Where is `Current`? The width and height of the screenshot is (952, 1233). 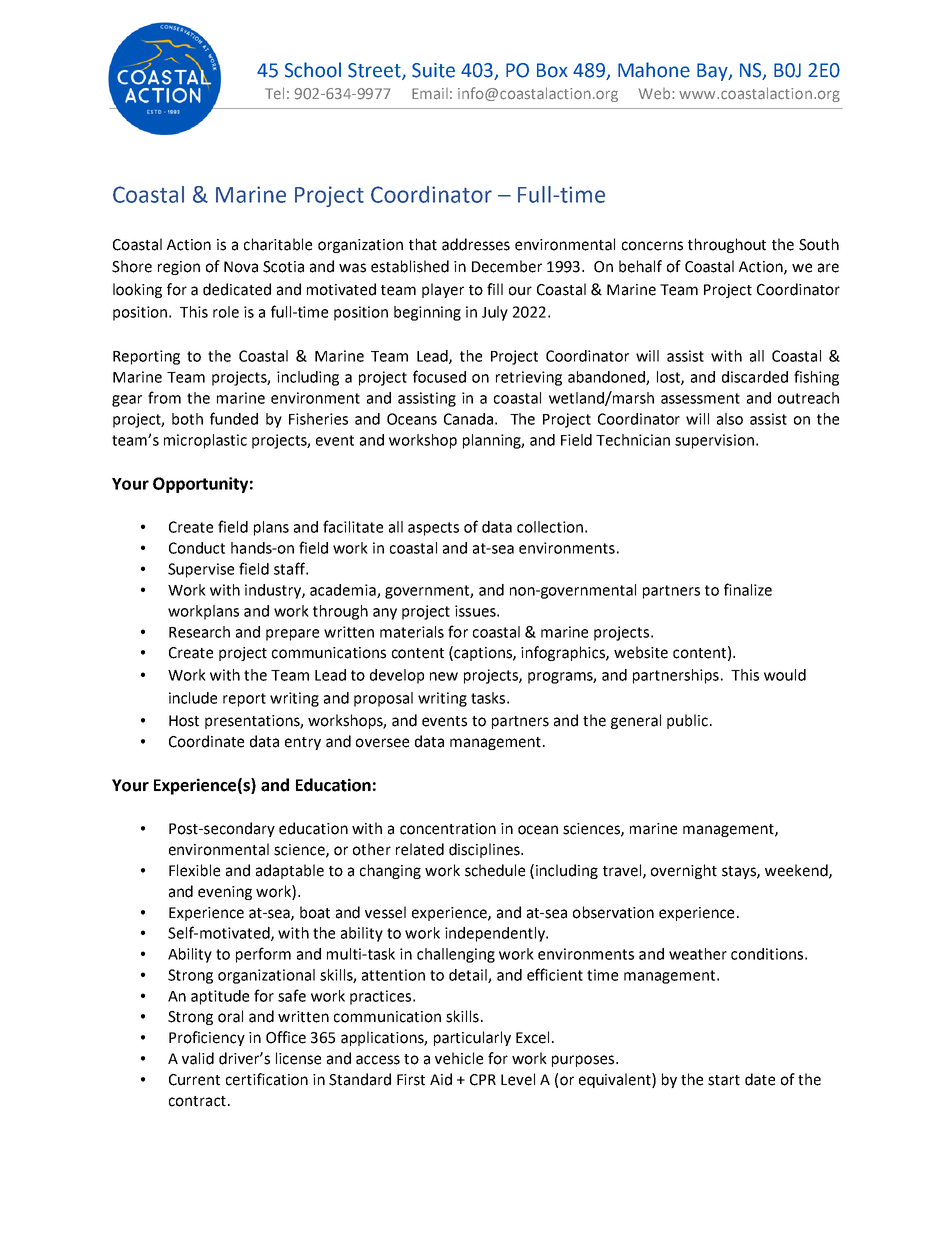 Current is located at coordinates (194, 1080).
